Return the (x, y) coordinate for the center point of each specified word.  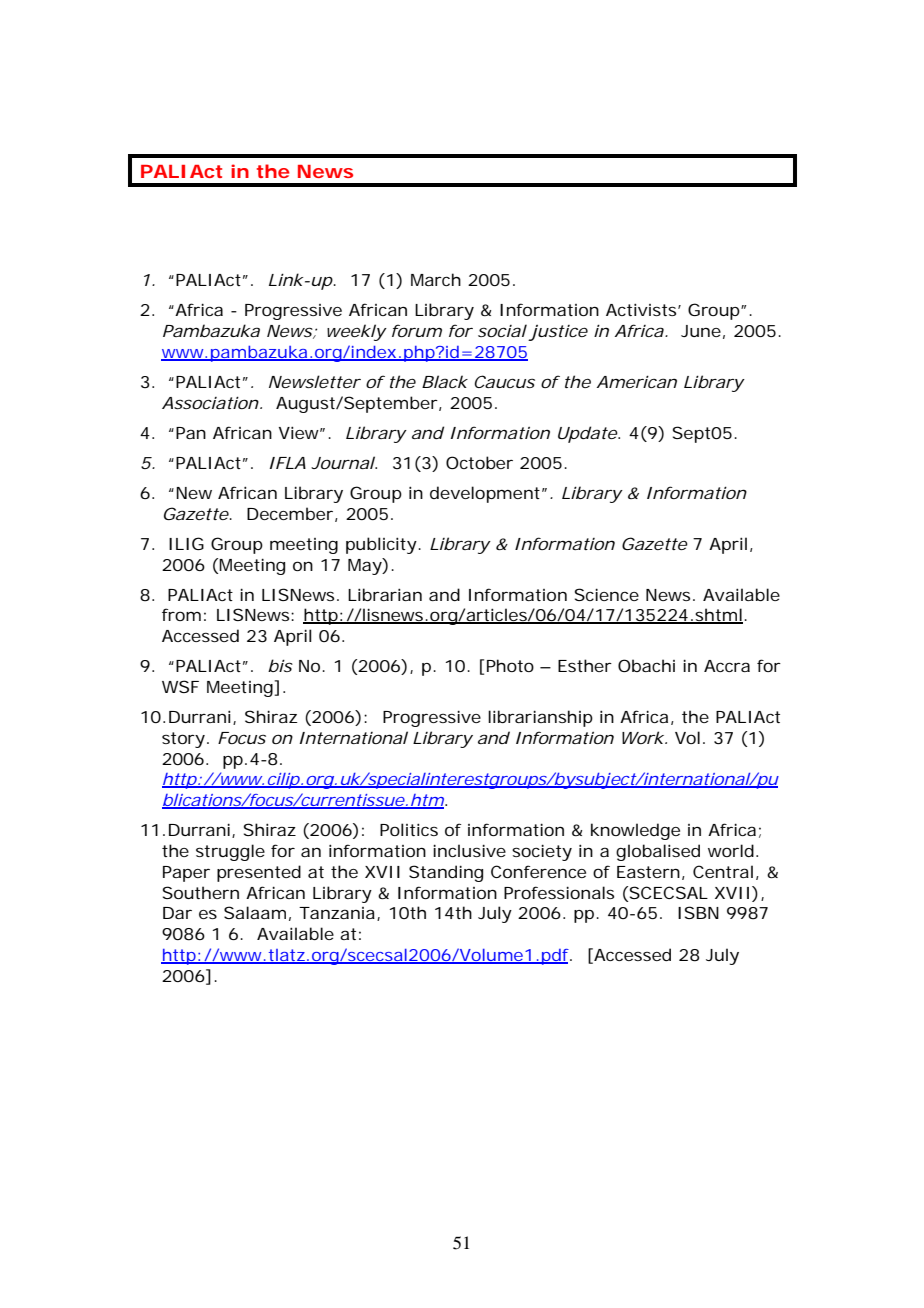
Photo (510, 665)
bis (280, 665)
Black (445, 381)
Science (607, 594)
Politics (409, 829)
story (183, 740)
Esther (585, 665)
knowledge (635, 831)
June (701, 331)
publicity (381, 545)
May (365, 566)
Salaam (255, 912)
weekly (356, 332)
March (436, 279)
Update (588, 434)
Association (210, 402)
